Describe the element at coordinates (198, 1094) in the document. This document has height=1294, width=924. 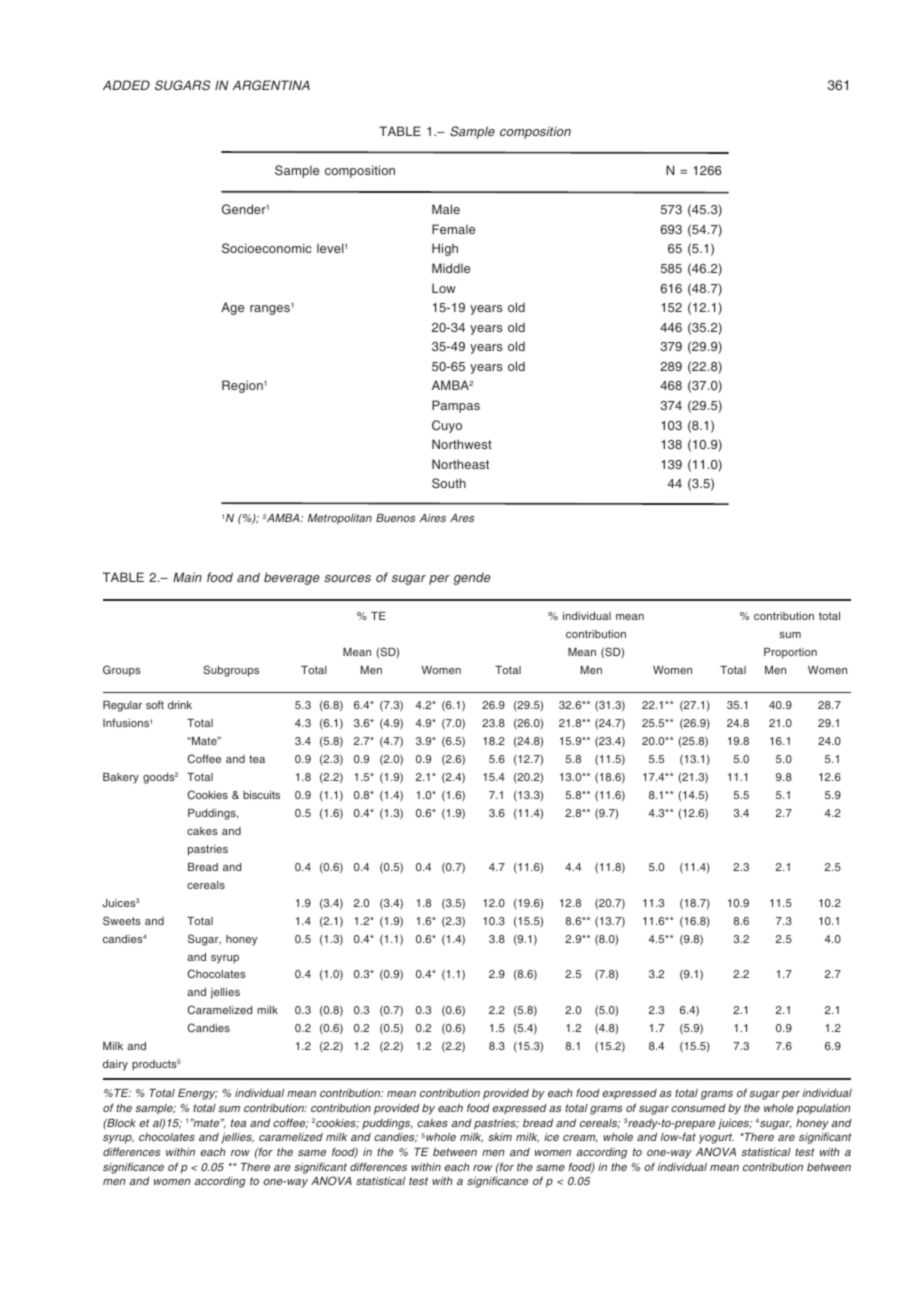
I see `Energy` at that location.
